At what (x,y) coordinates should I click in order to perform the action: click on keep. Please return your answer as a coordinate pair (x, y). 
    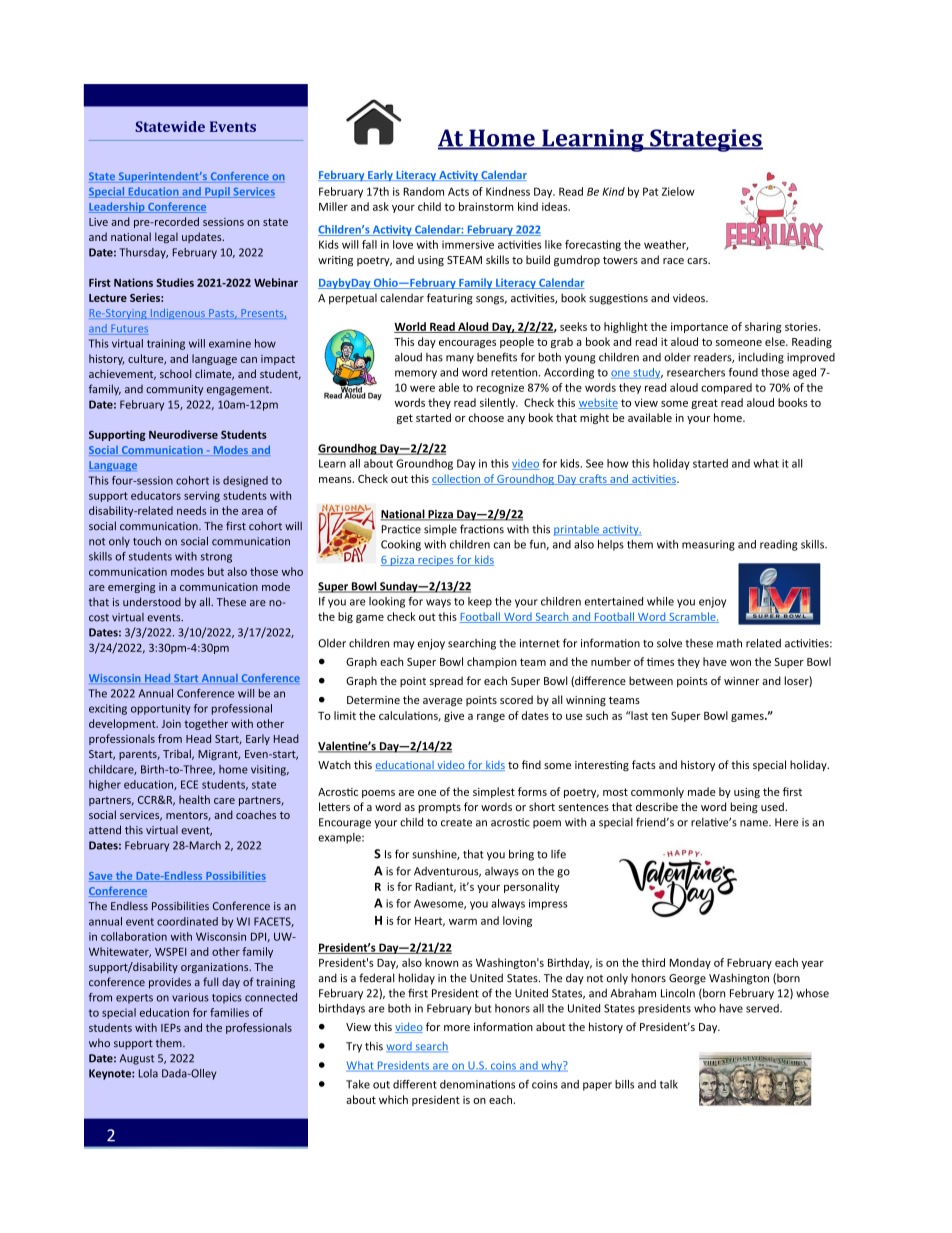
    Looking at the image, I should click on (480, 602).
